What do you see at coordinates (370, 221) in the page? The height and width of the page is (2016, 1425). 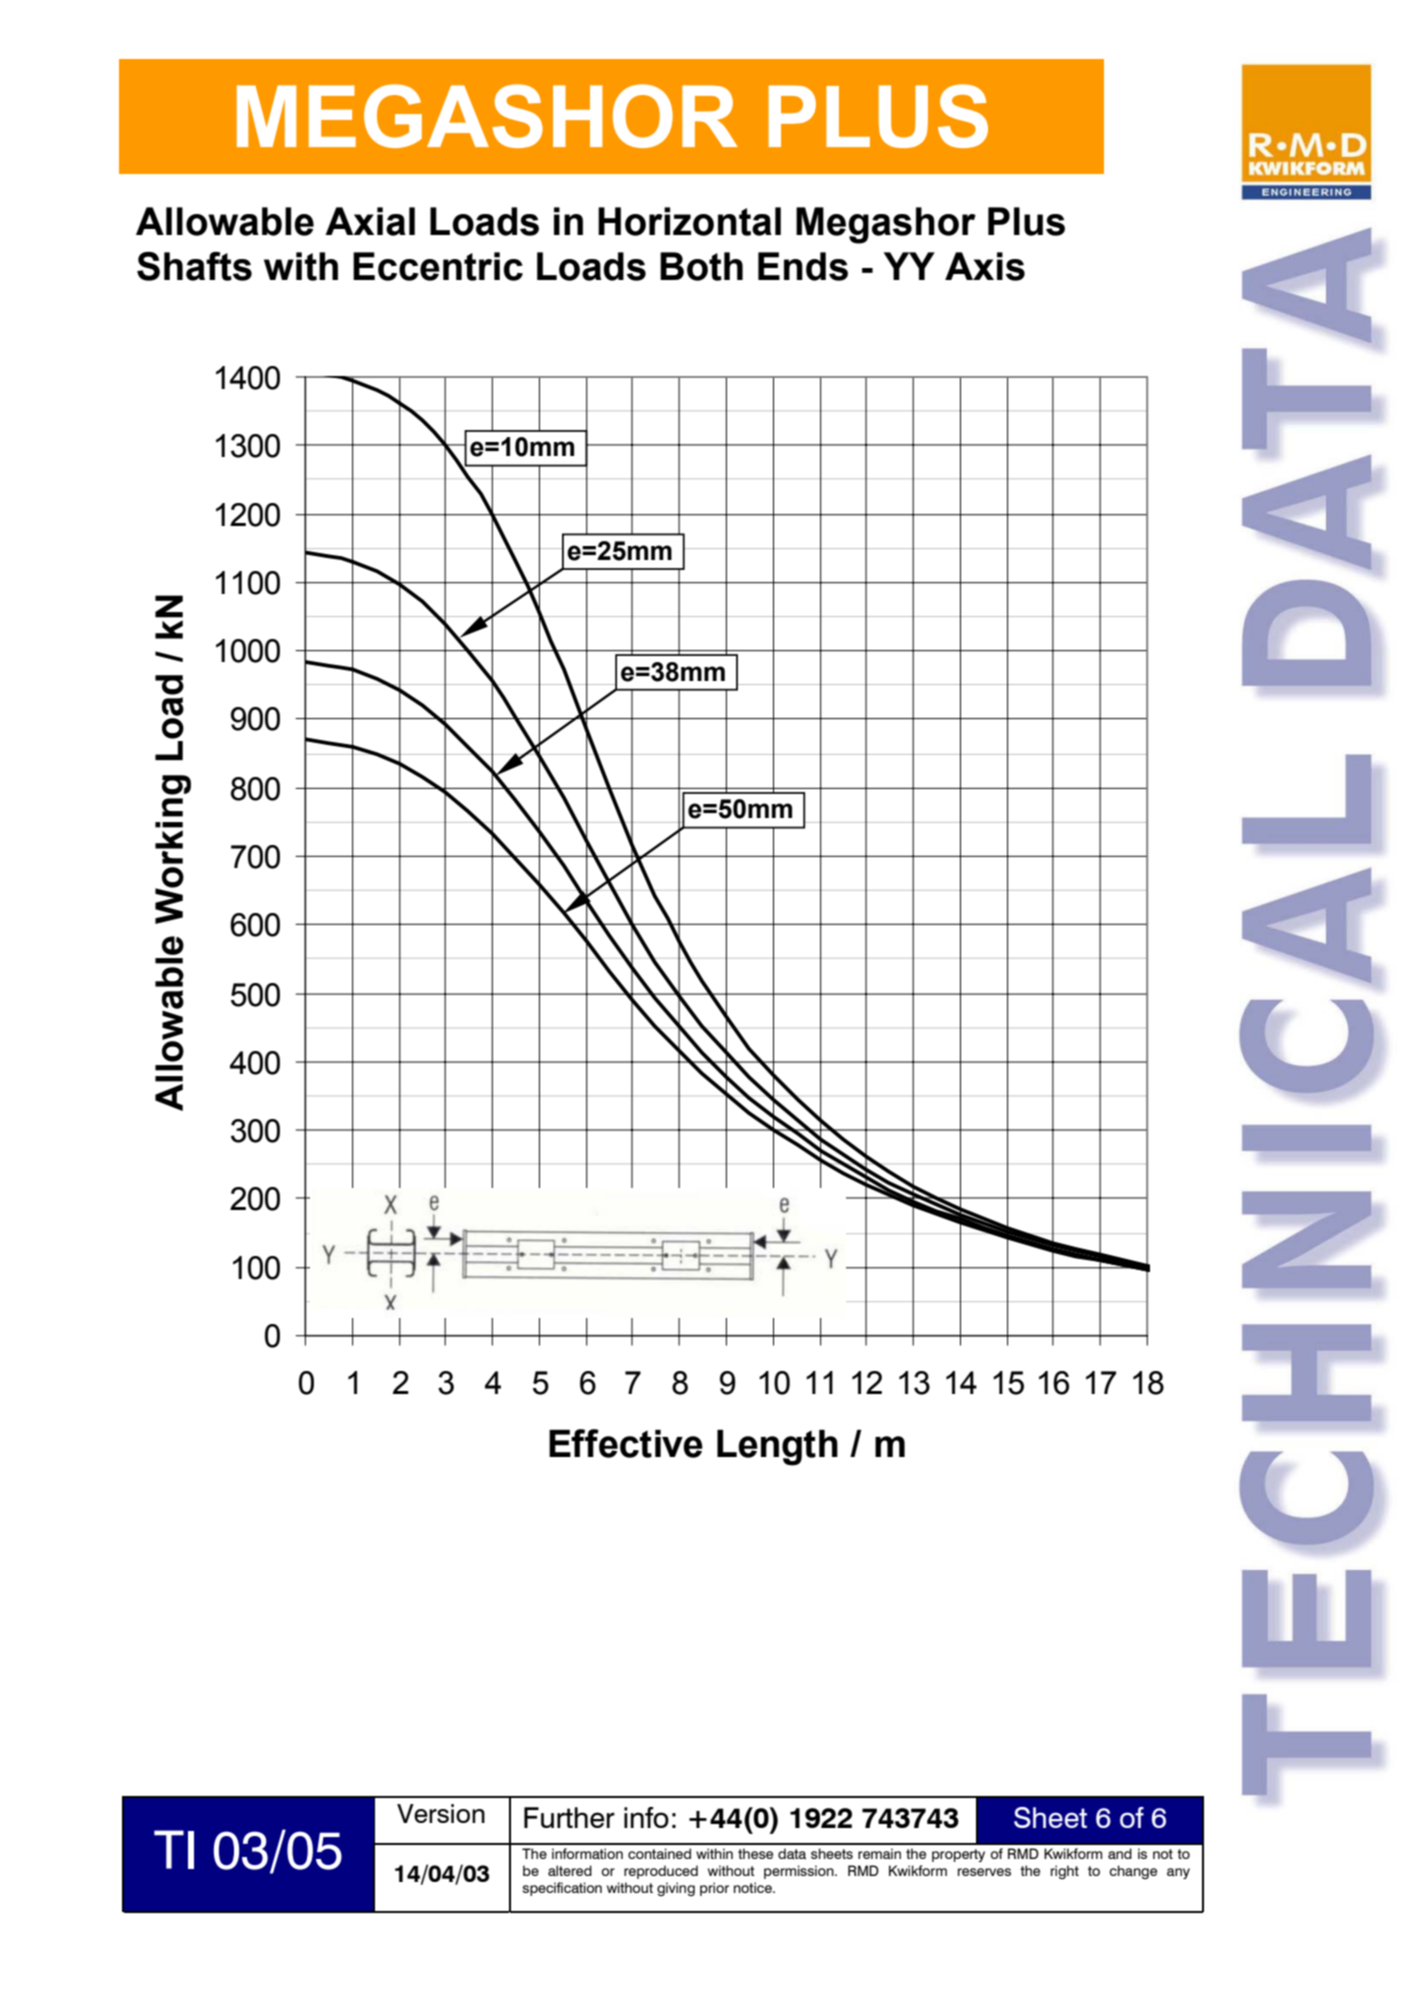 I see `Axial` at bounding box center [370, 221].
